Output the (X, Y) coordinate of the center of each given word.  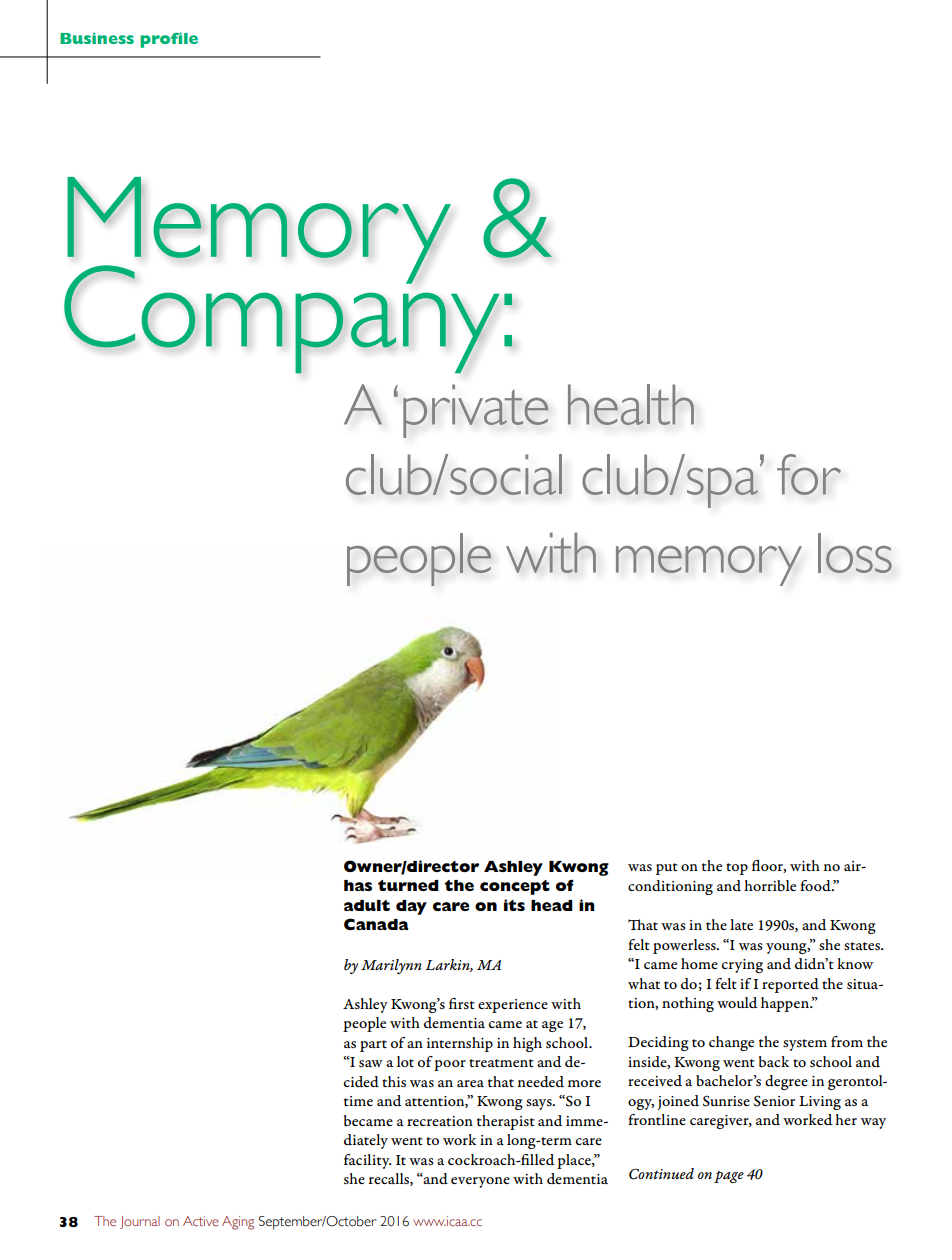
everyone (480, 1182)
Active (201, 1221)
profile (169, 40)
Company (282, 318)
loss (855, 553)
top (737, 869)
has (358, 885)
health (631, 404)
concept (515, 887)
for (809, 474)
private (476, 411)
